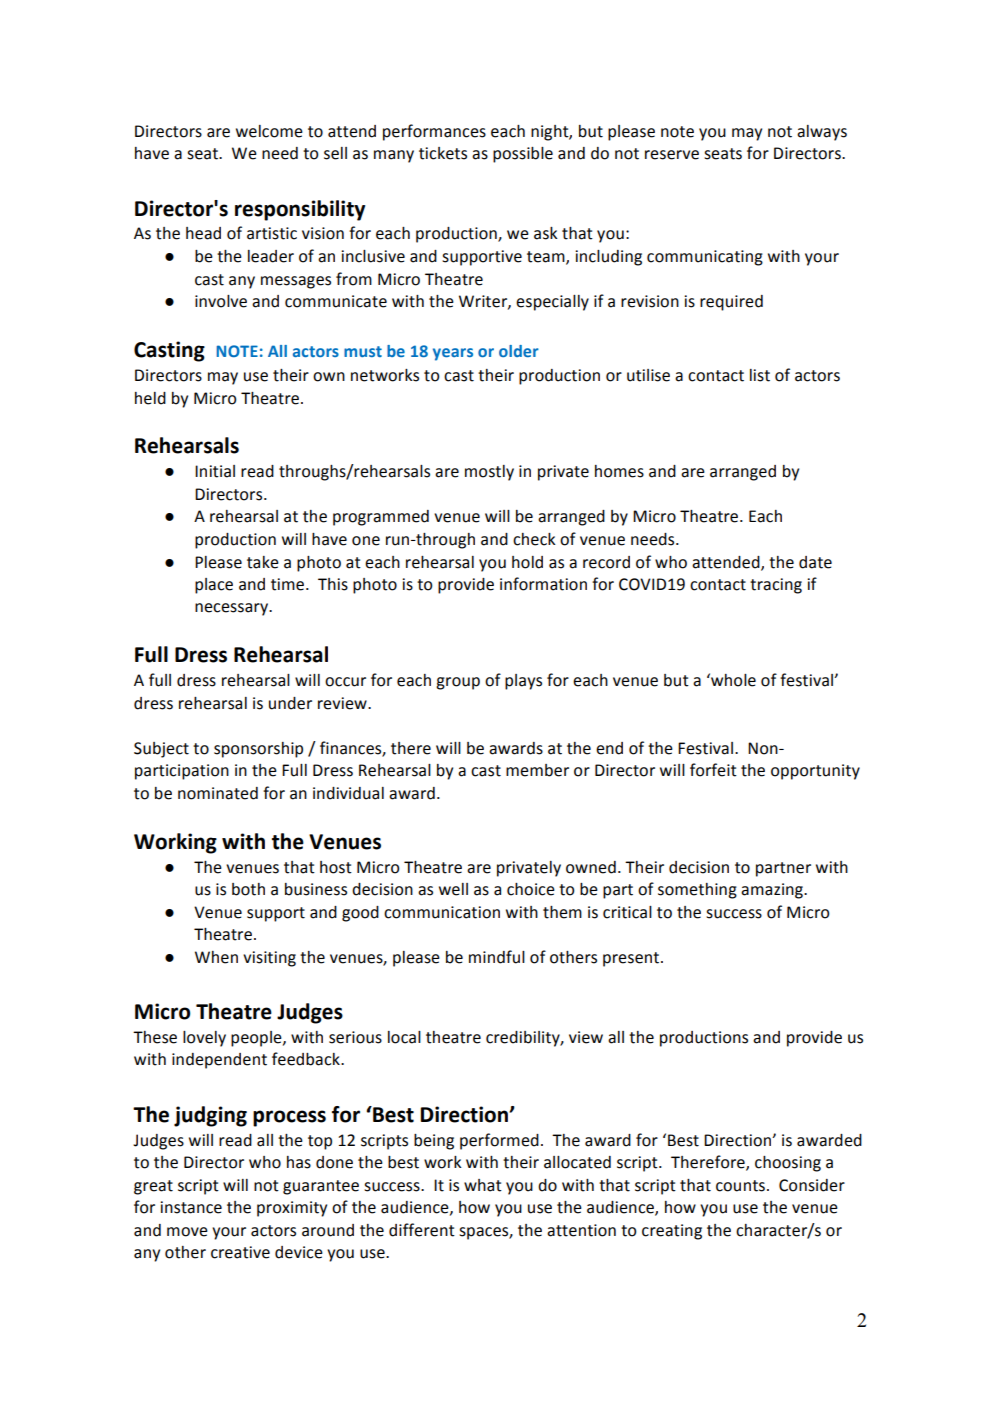  What do you see at coordinates (458, 683) in the document?
I see `group` at bounding box center [458, 683].
